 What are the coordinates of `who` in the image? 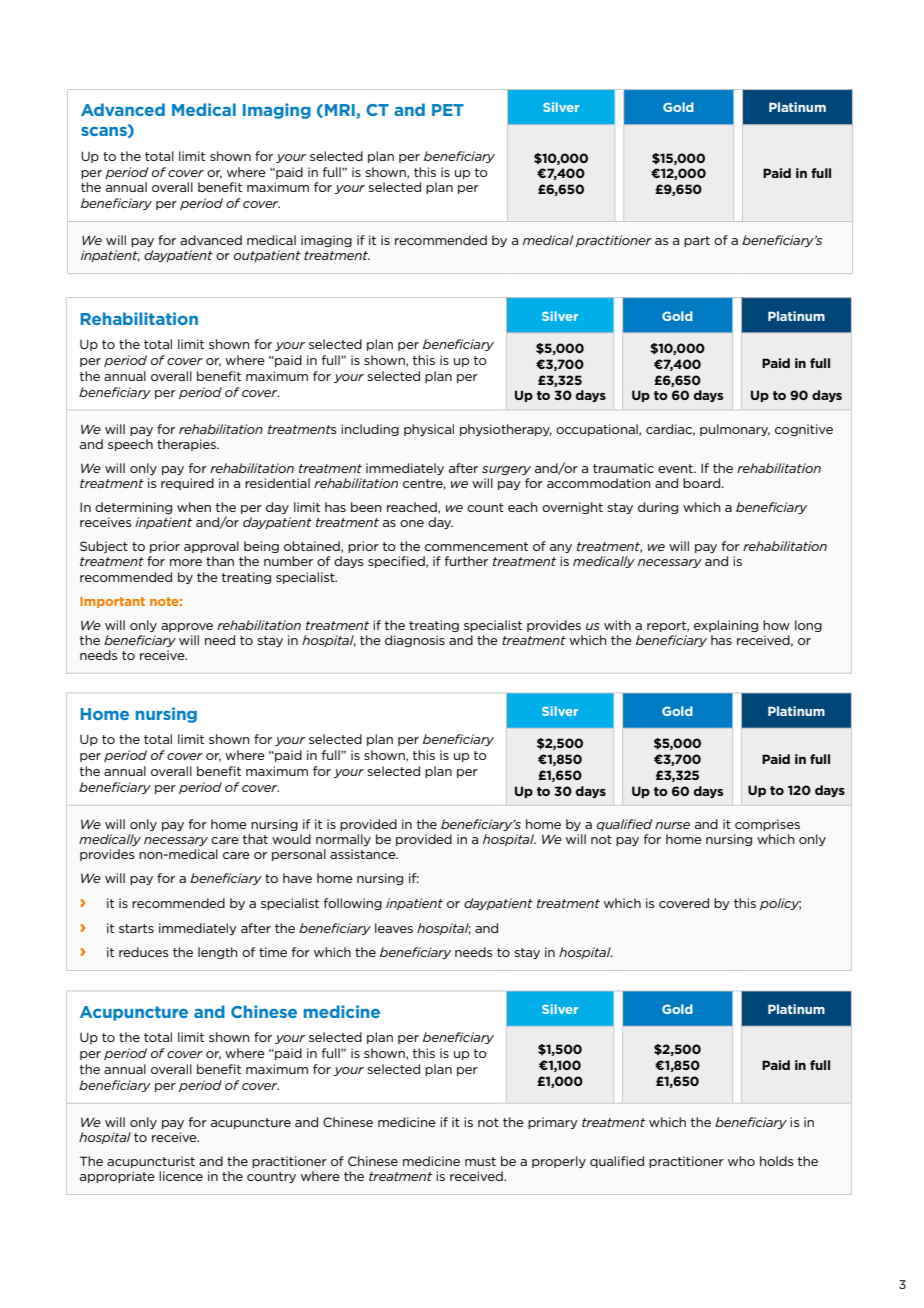 It's located at (741, 1161).
